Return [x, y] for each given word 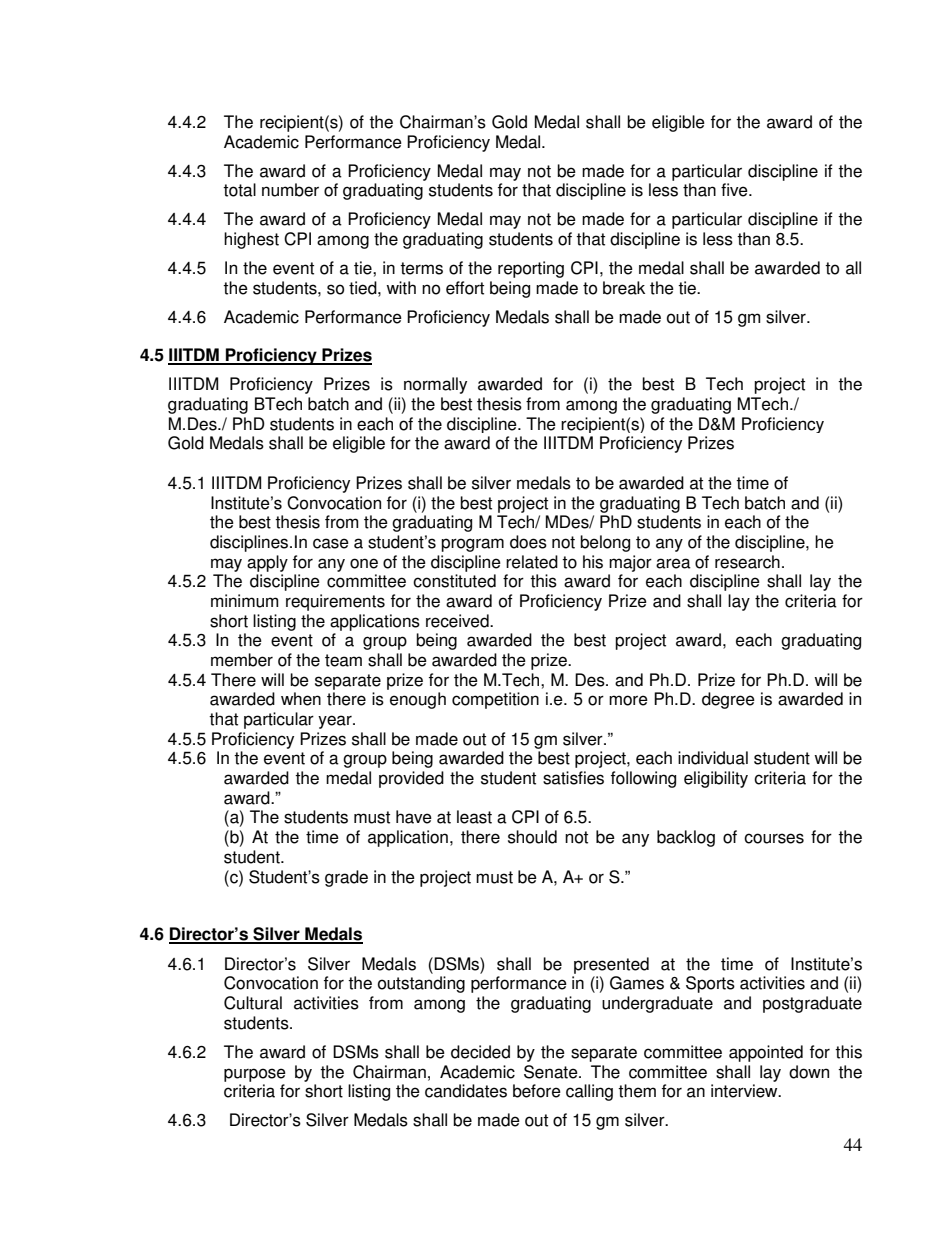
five [735, 190]
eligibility [716, 779]
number [290, 190]
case [331, 543]
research [747, 562]
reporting [531, 269]
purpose [255, 1075]
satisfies [573, 778]
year [336, 722]
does [528, 542]
